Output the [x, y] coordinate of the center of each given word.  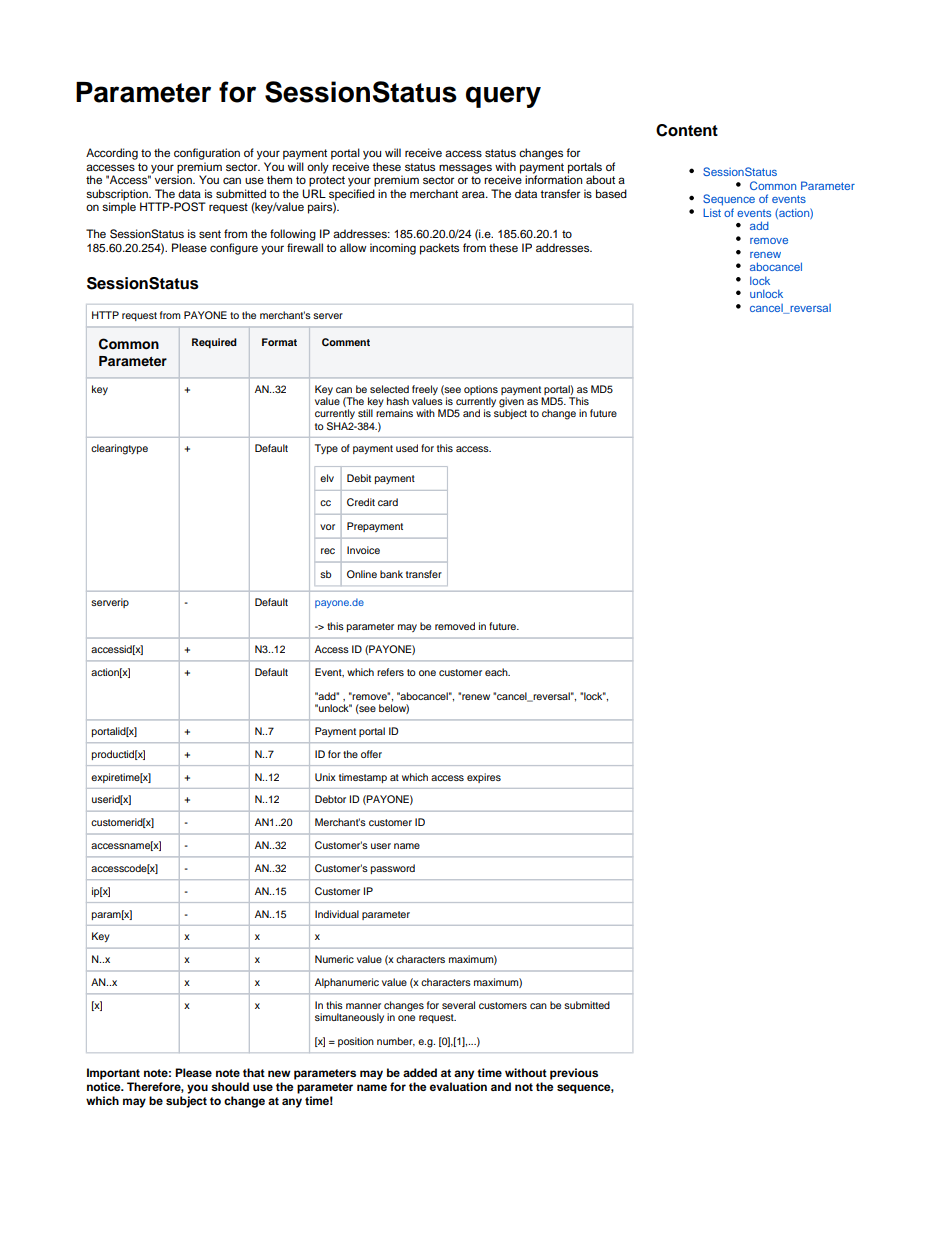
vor [327, 527]
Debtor [330, 799]
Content [687, 130]
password [393, 869]
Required [214, 343]
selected [389, 389]
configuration [207, 154]
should [230, 1086]
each [497, 672]
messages [465, 169]
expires [484, 778]
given [511, 403]
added [420, 1072]
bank [391, 574]
